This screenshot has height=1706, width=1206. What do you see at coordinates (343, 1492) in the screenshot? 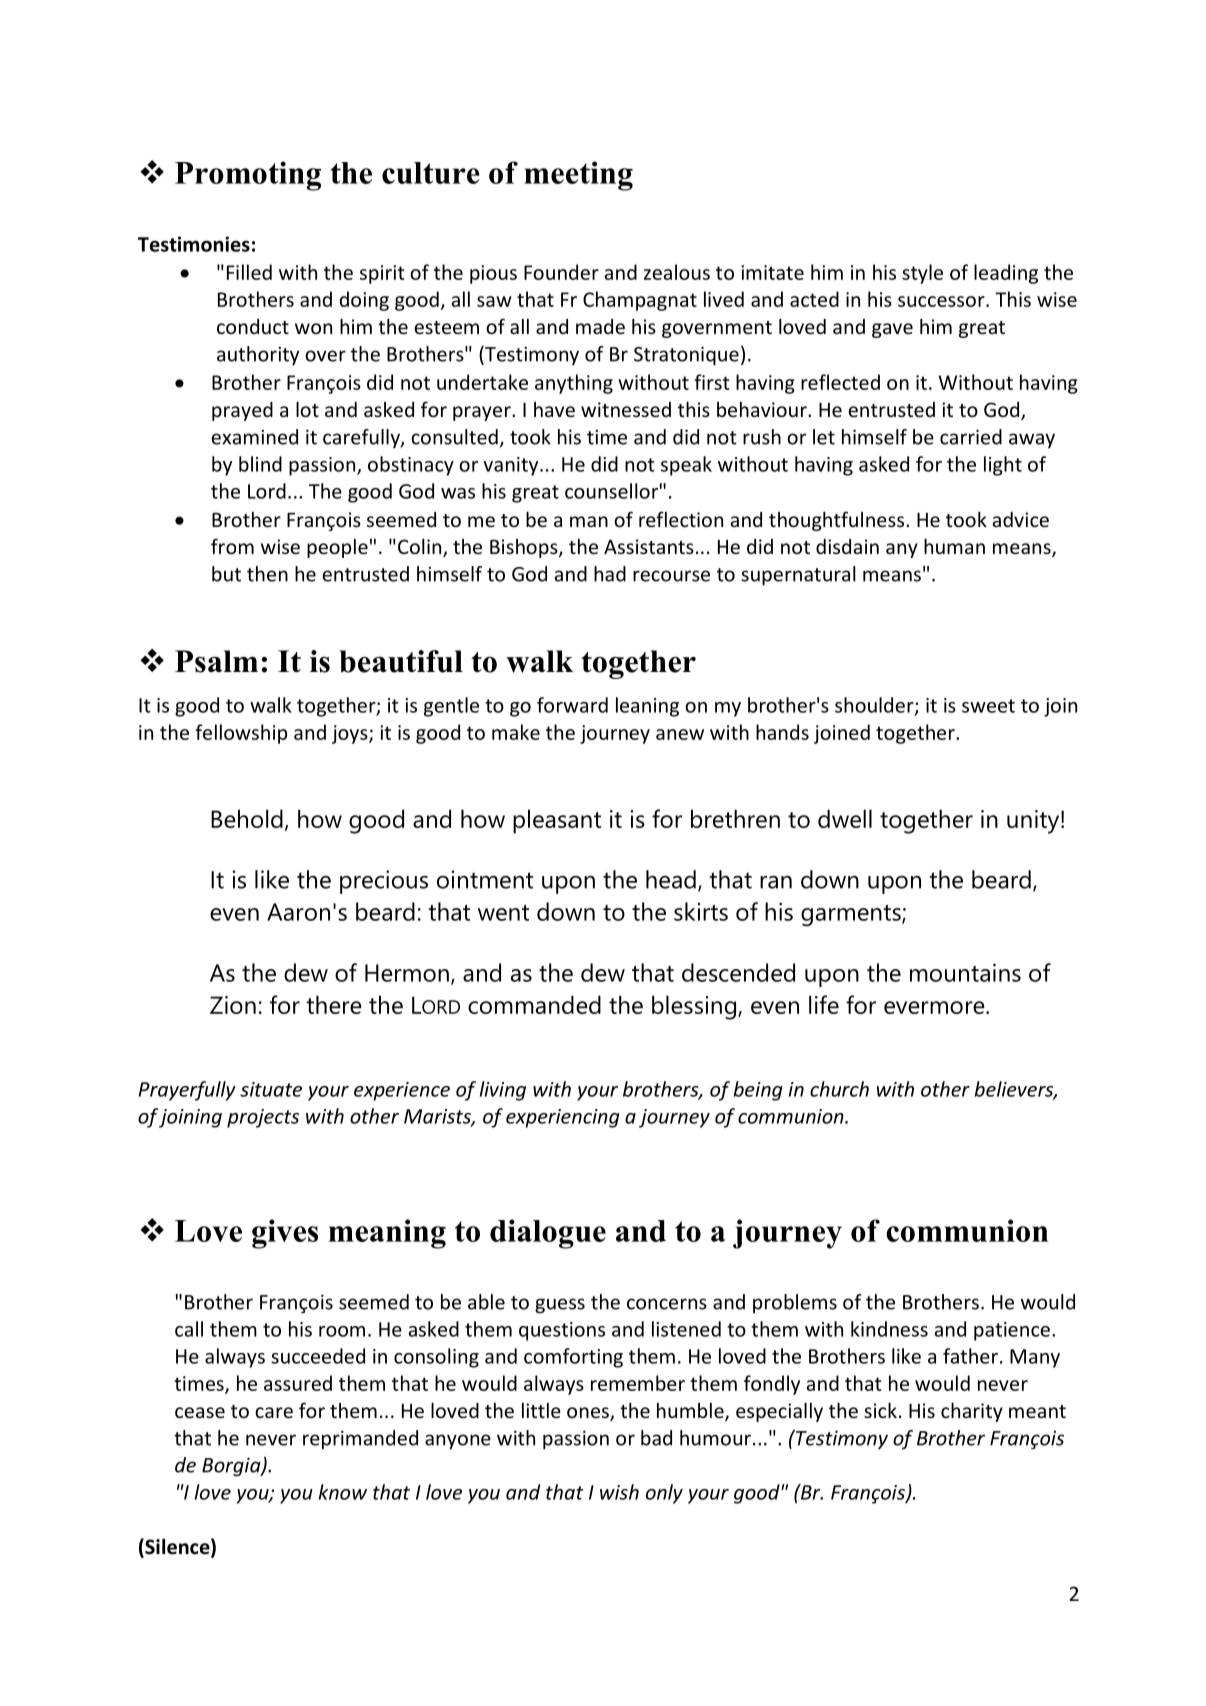
I see `know` at bounding box center [343, 1492].
